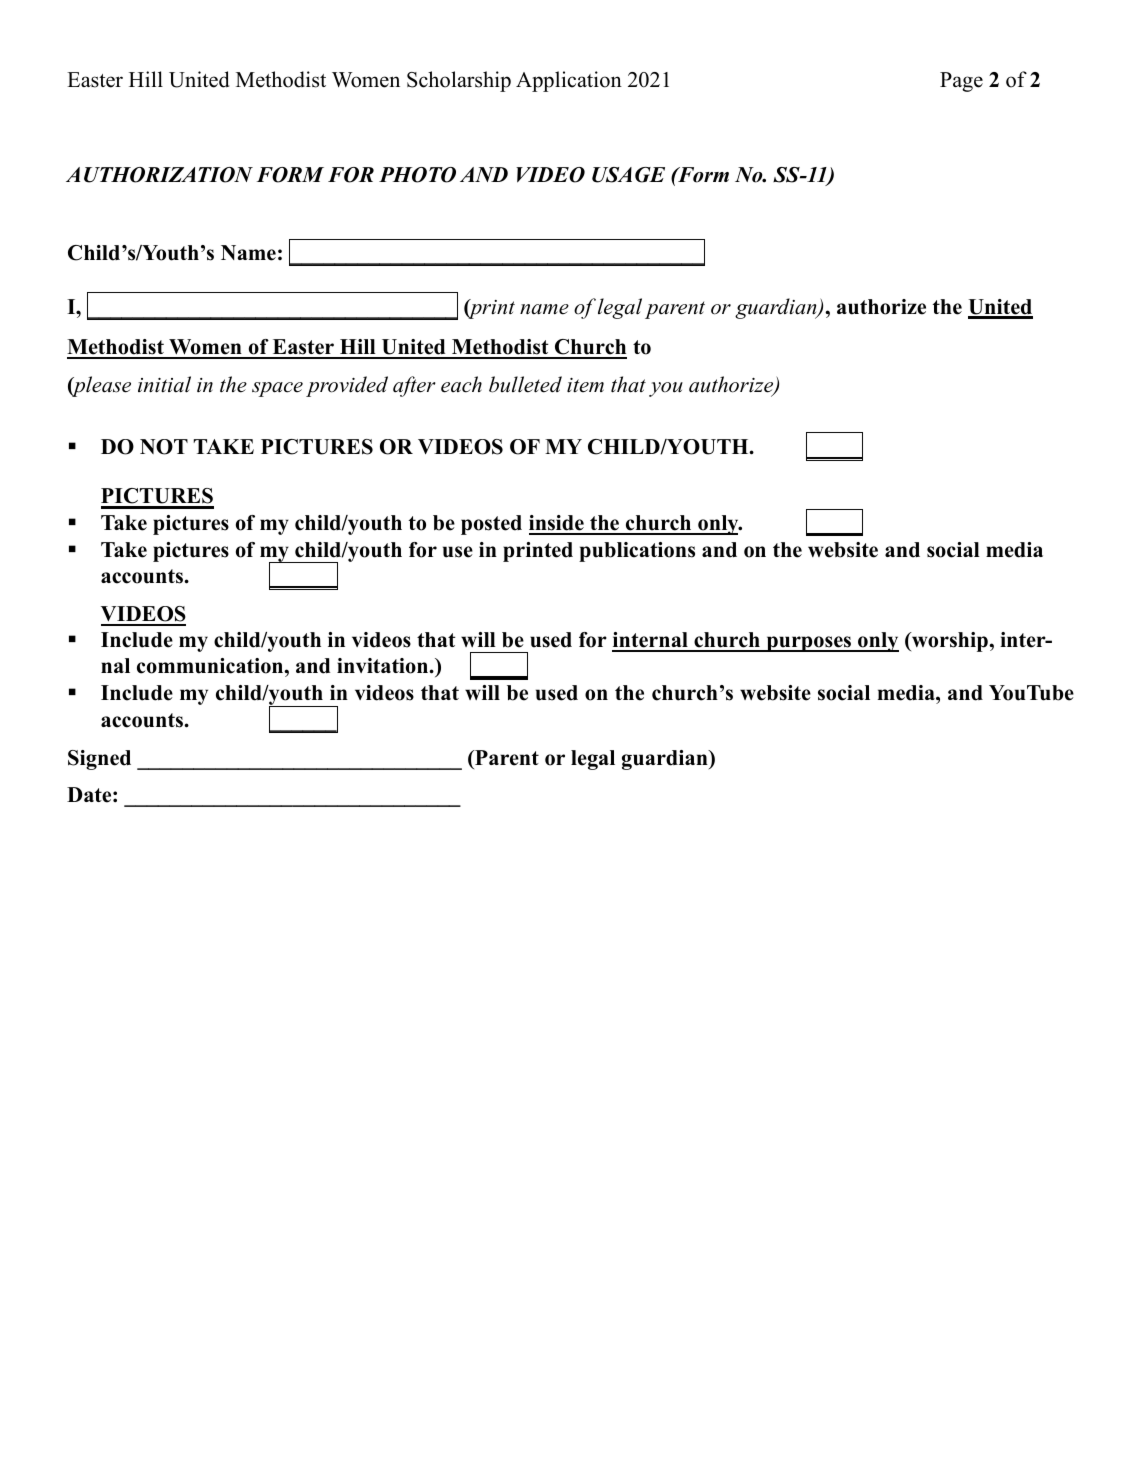 The width and height of the screenshot is (1141, 1477). Describe the element at coordinates (491, 525) in the screenshot. I see `posted` at that location.
